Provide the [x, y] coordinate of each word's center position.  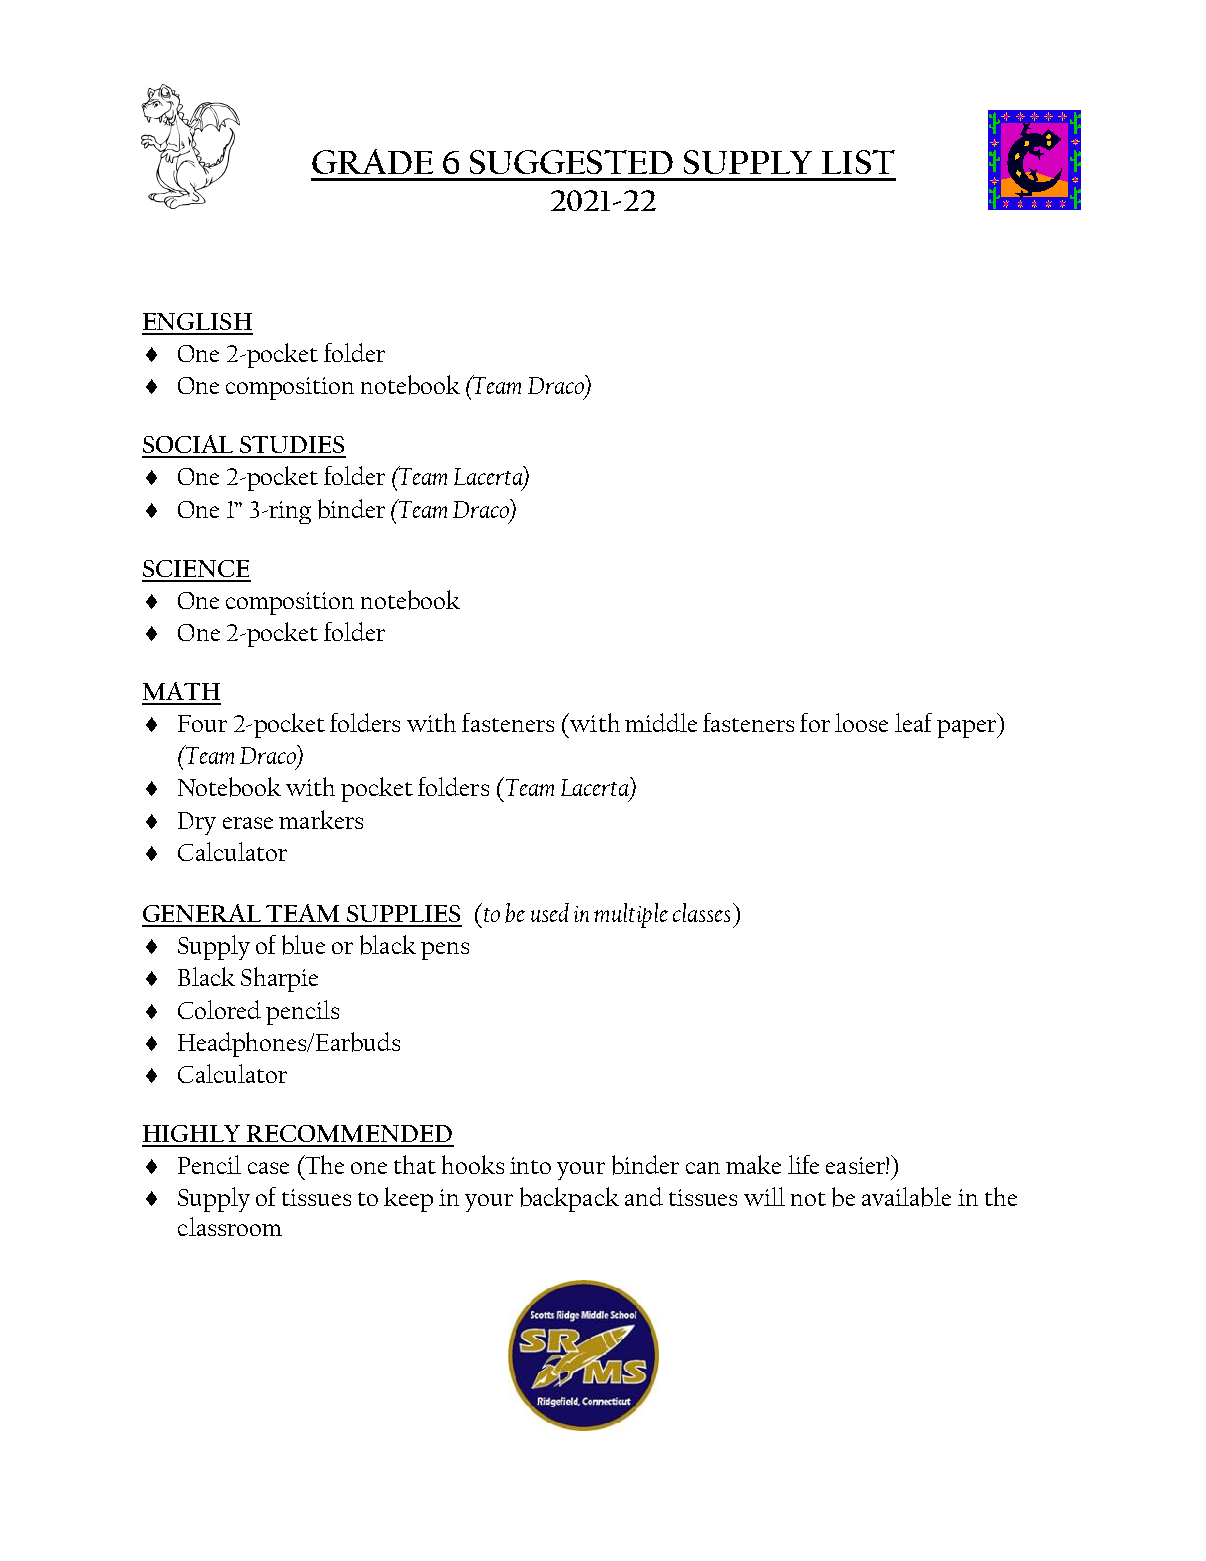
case [268, 1168]
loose [861, 722]
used [550, 912]
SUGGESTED [571, 162]
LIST [858, 162]
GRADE [372, 161]
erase [248, 823]
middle [661, 722]
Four [202, 723]
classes [701, 912]
